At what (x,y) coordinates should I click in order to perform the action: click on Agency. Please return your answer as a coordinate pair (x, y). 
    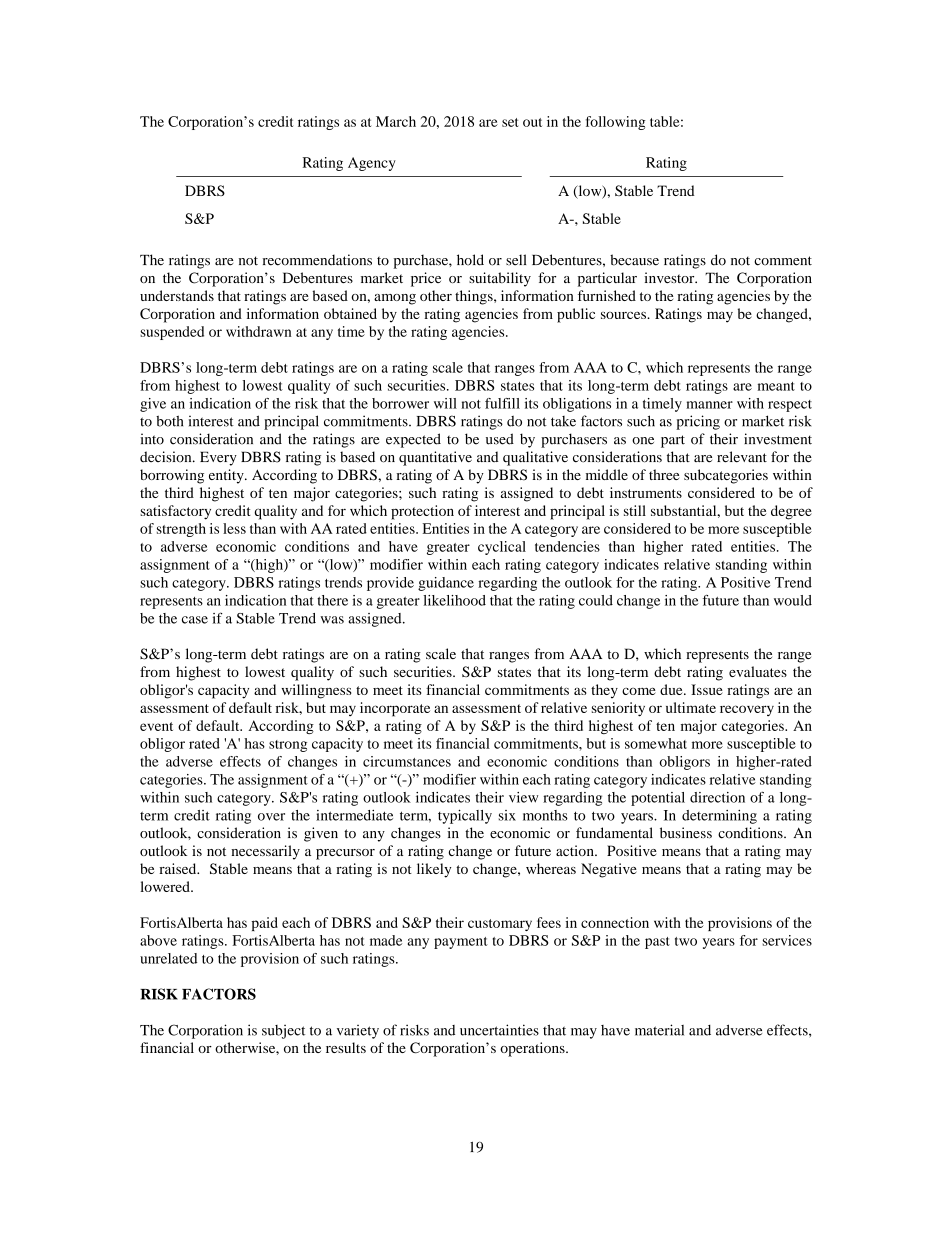
    Looking at the image, I should click on (372, 164).
